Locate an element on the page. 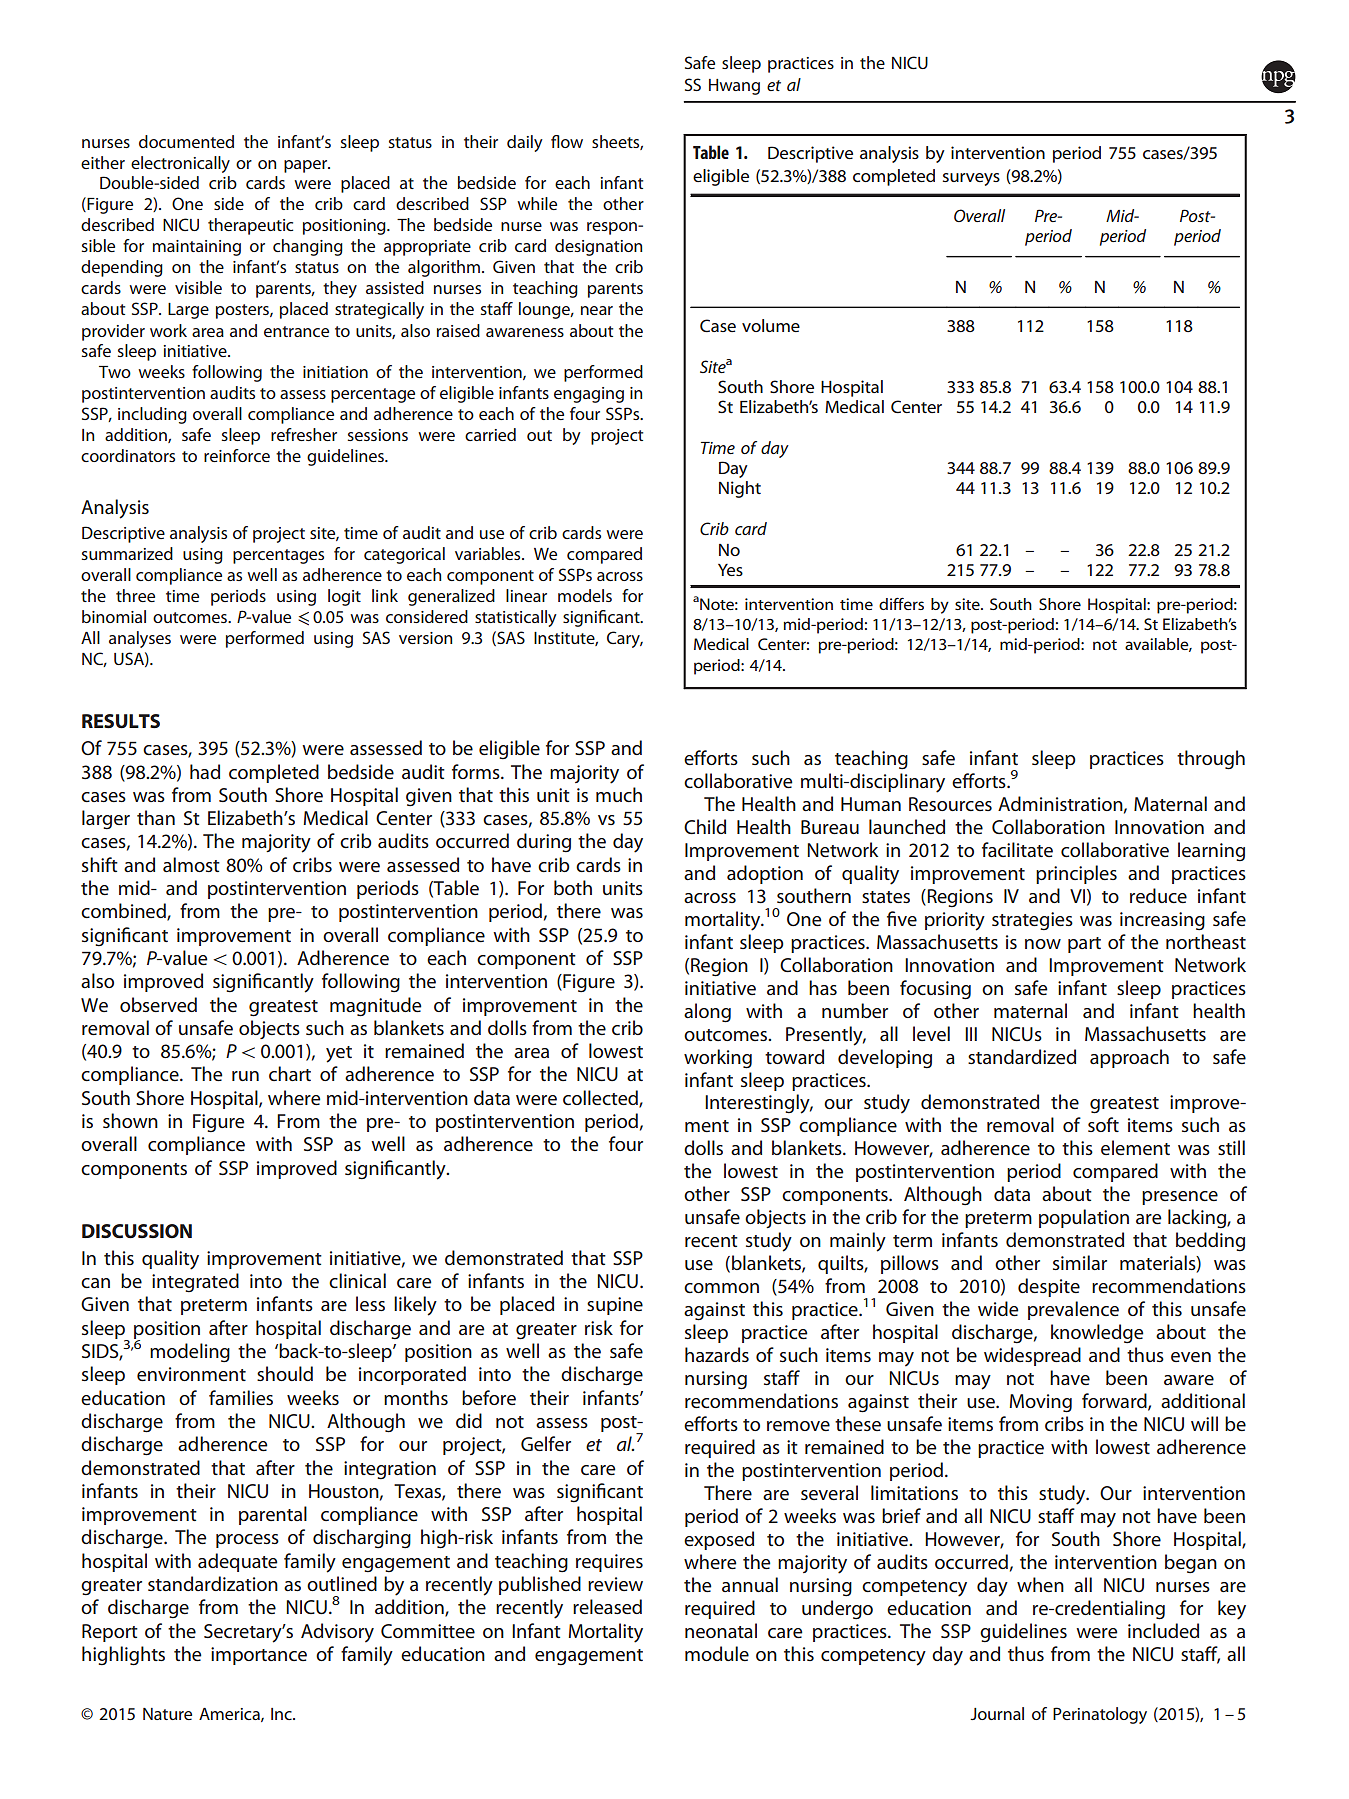 Image resolution: width=1349 pixels, height=1799 pixels. electronically is located at coordinates (180, 164).
